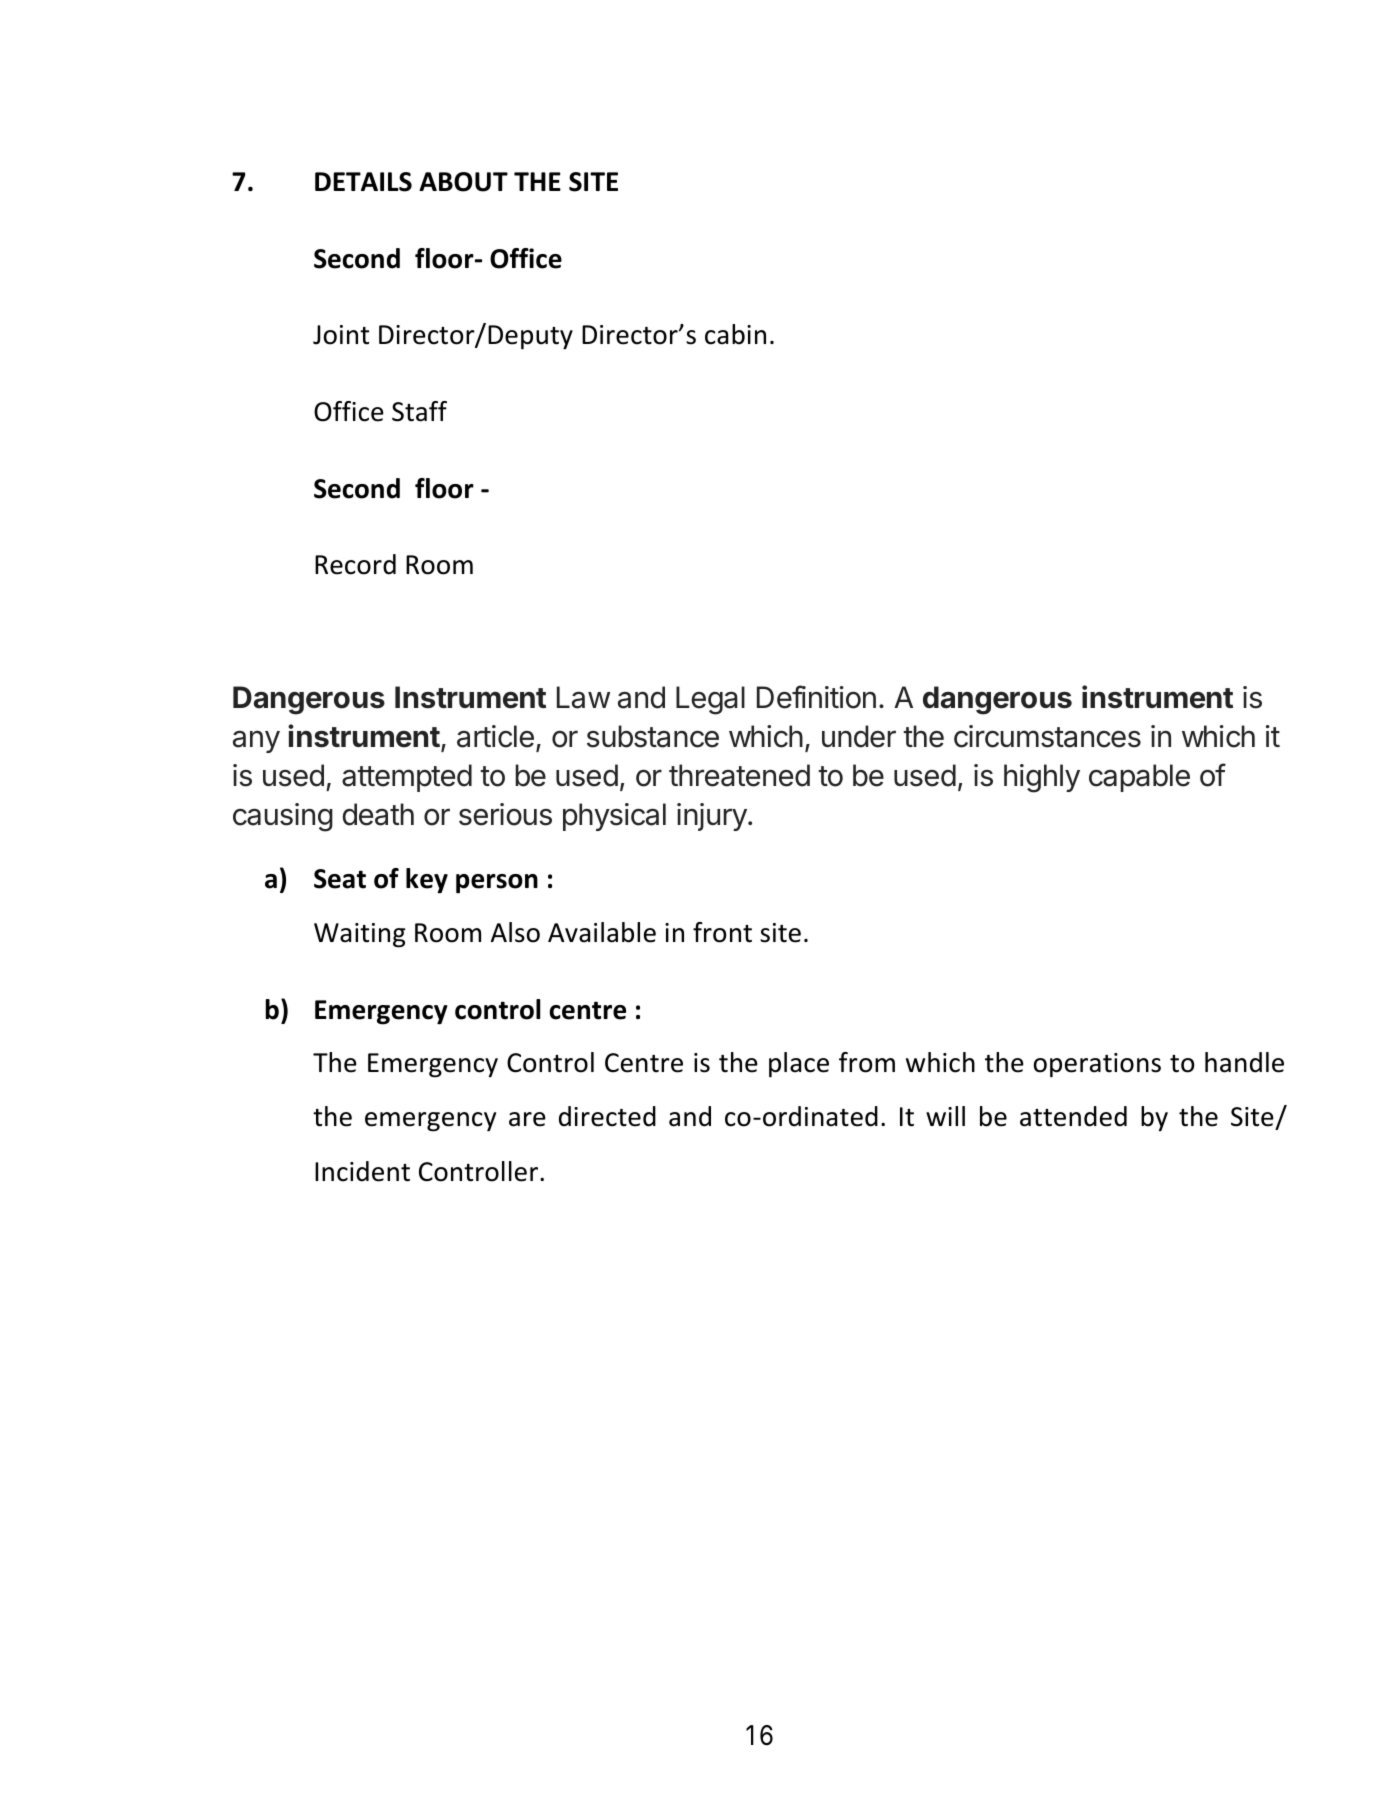 The image size is (1389, 1797). Describe the element at coordinates (463, 182) in the screenshot. I see `ABOUT` at that location.
